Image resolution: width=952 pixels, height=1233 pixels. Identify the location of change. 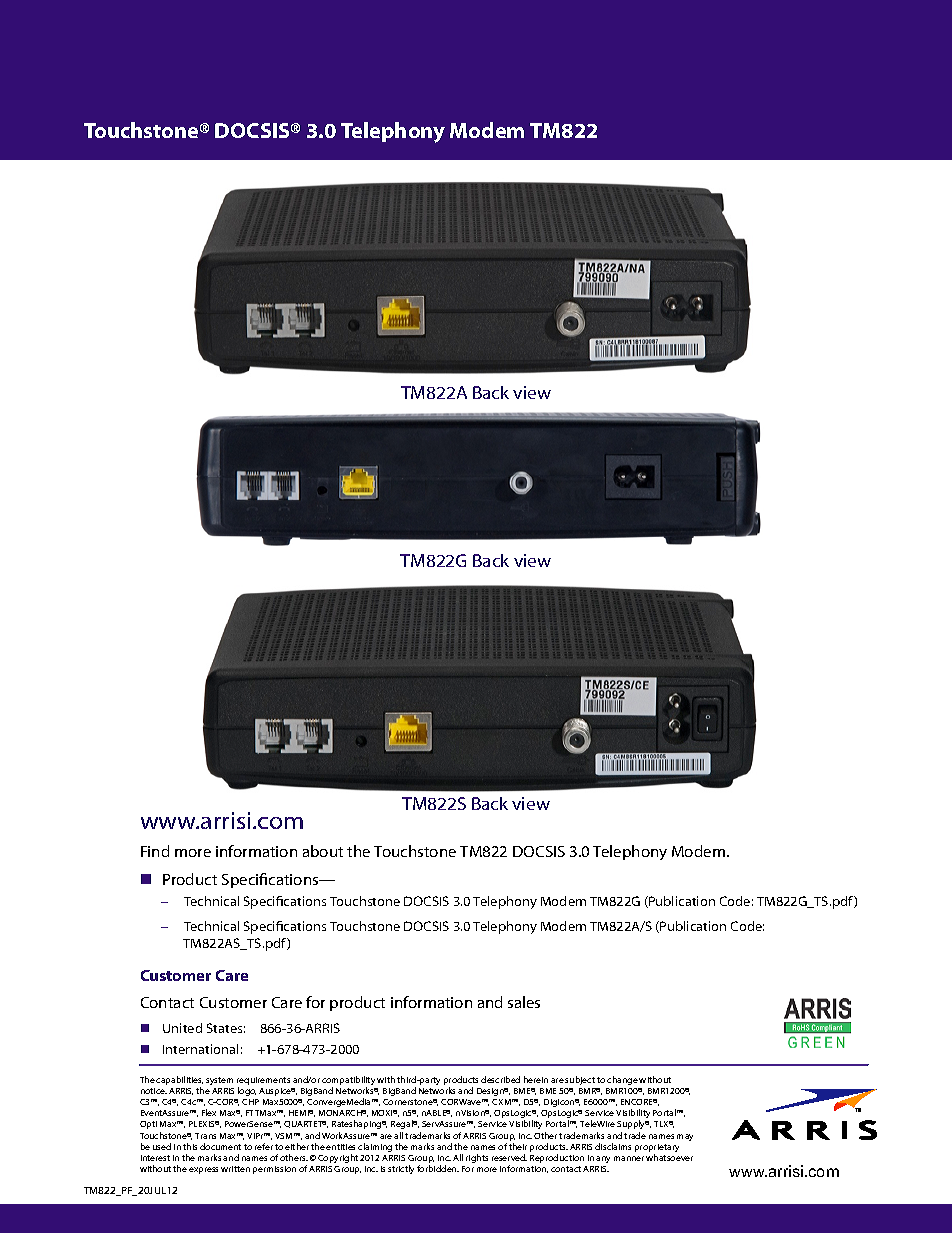
(622, 1080).
